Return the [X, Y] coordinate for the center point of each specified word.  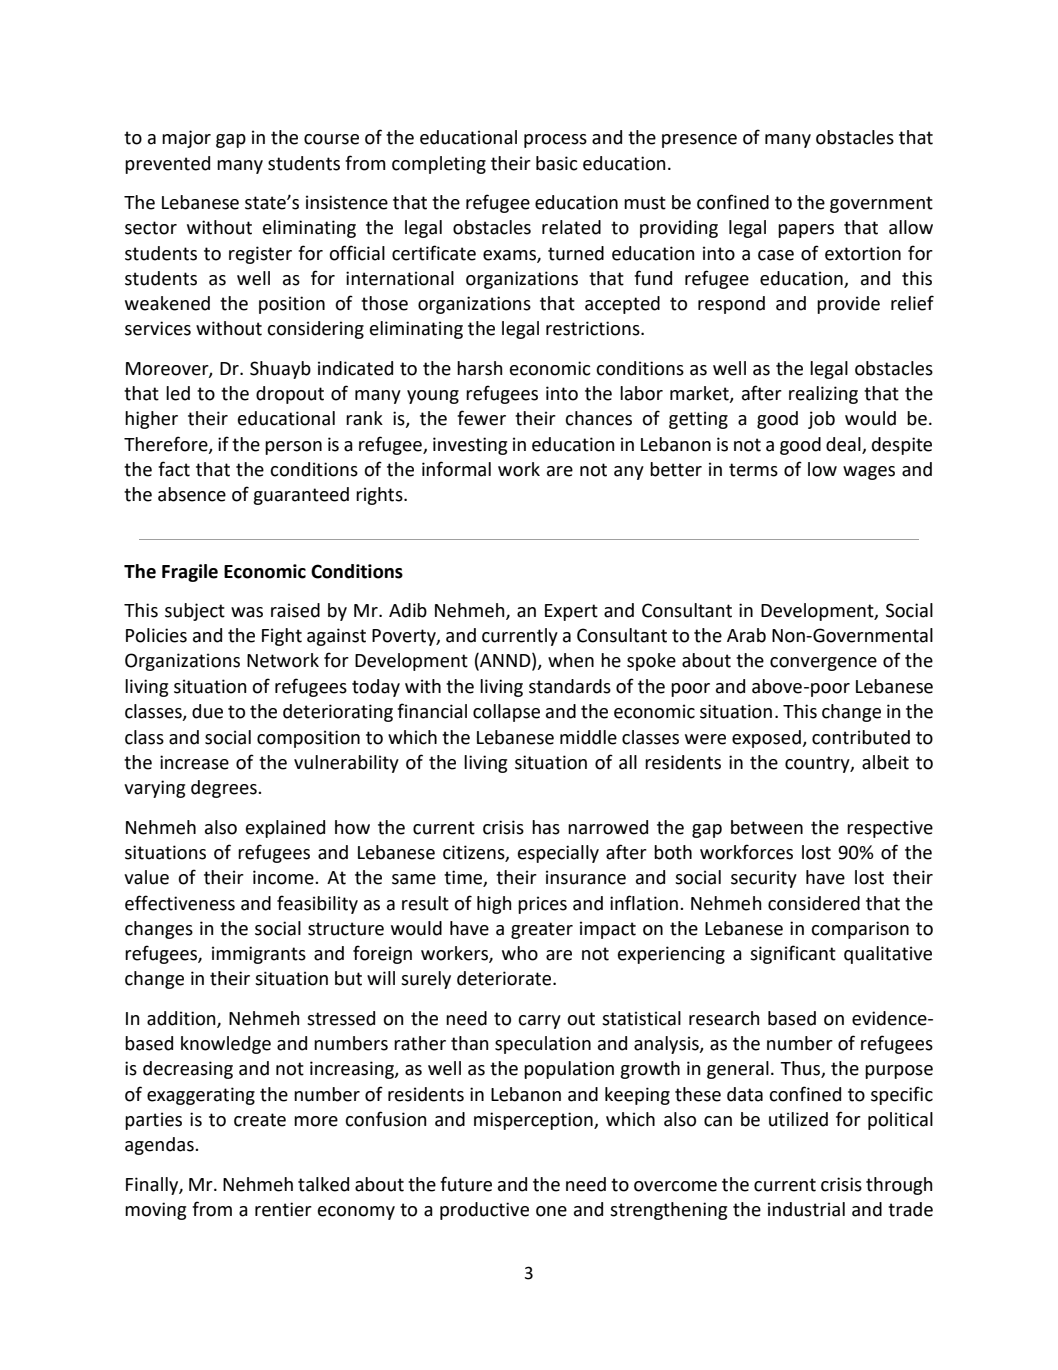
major [186, 139]
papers [806, 231]
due [207, 711]
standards [570, 686]
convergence [823, 664]
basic [557, 163]
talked [323, 1184]
